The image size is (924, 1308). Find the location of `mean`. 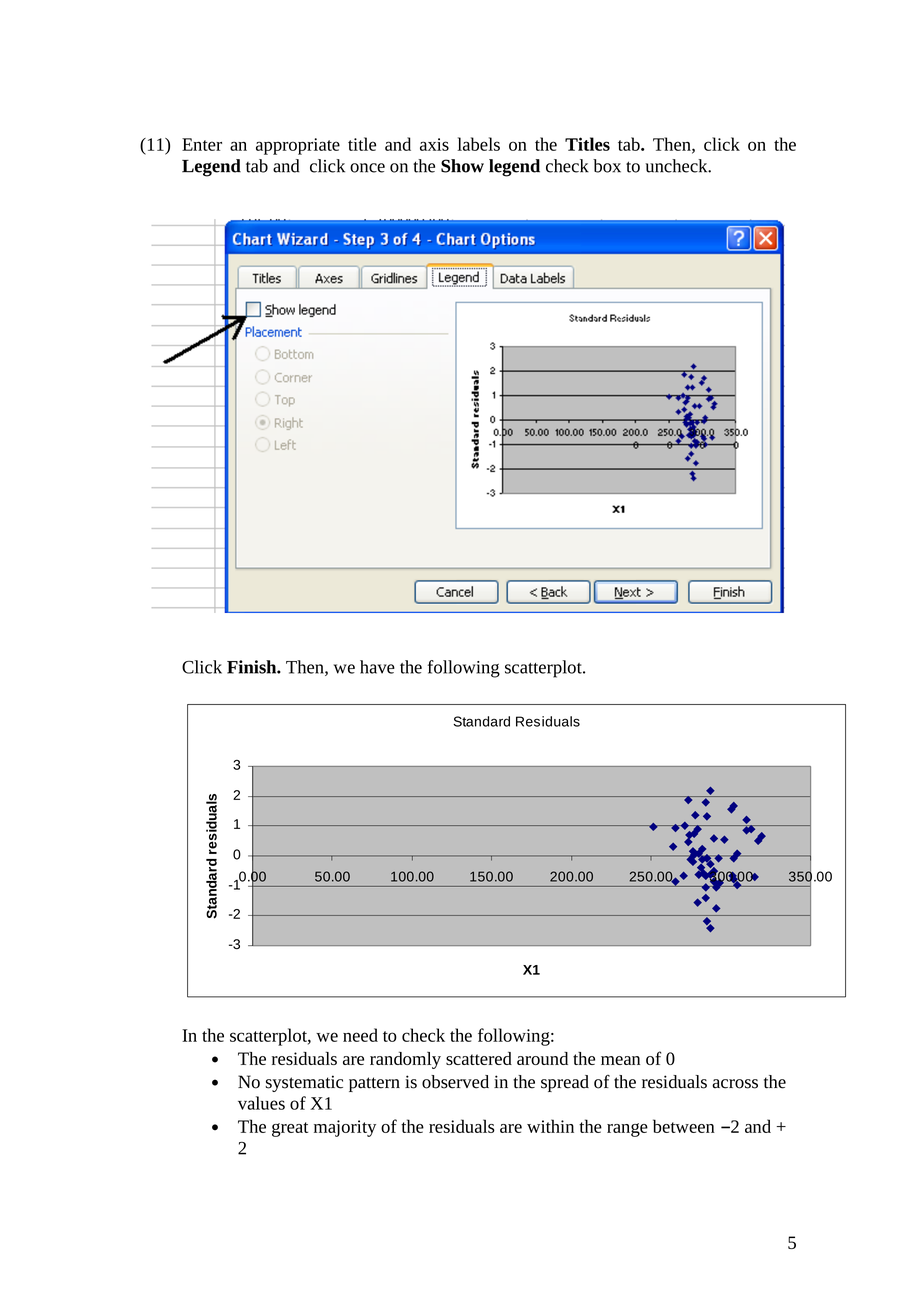

mean is located at coordinates (620, 1060).
